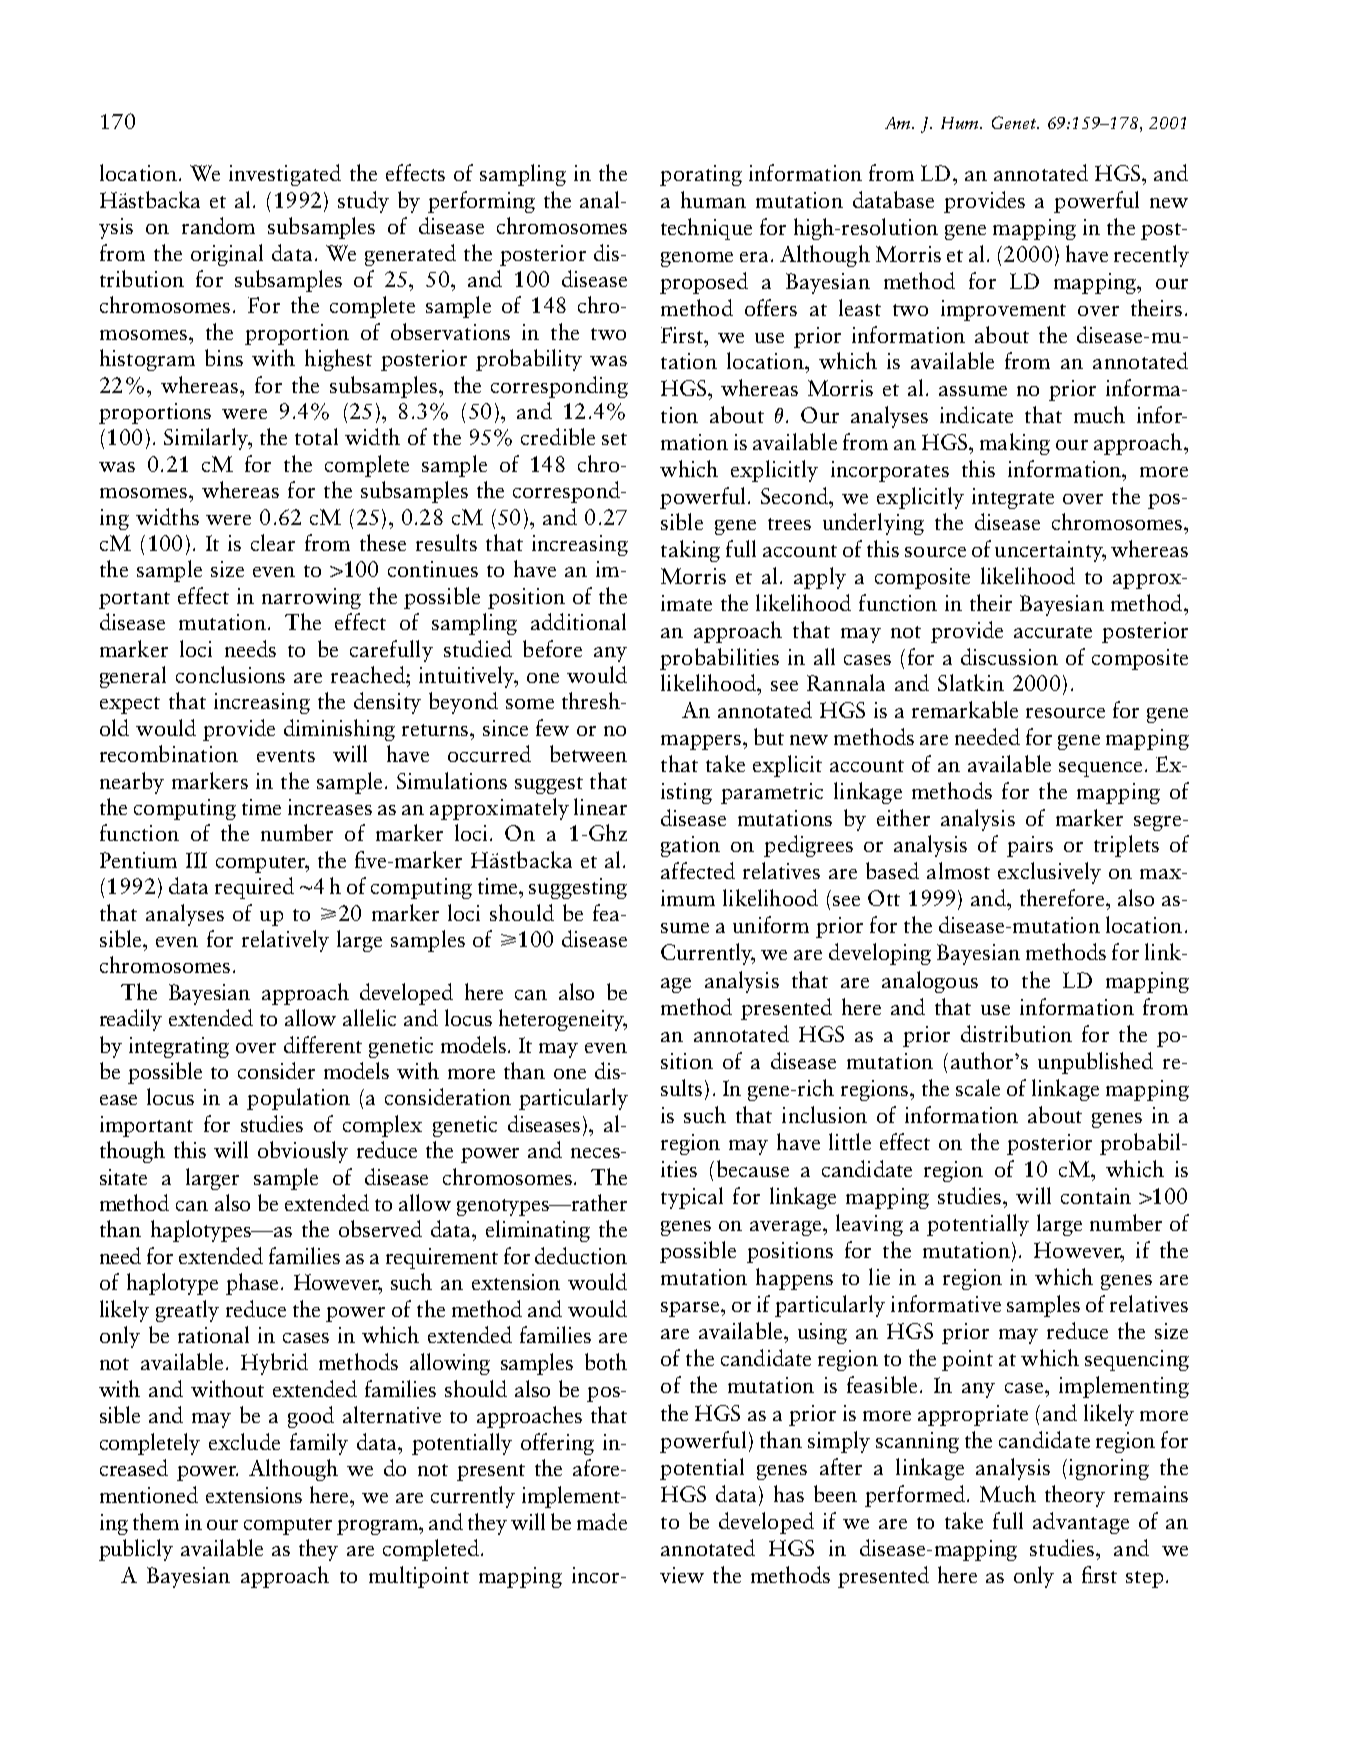 This document has height=1749, width=1352. What do you see at coordinates (254, 1284) in the document?
I see `phase` at bounding box center [254, 1284].
